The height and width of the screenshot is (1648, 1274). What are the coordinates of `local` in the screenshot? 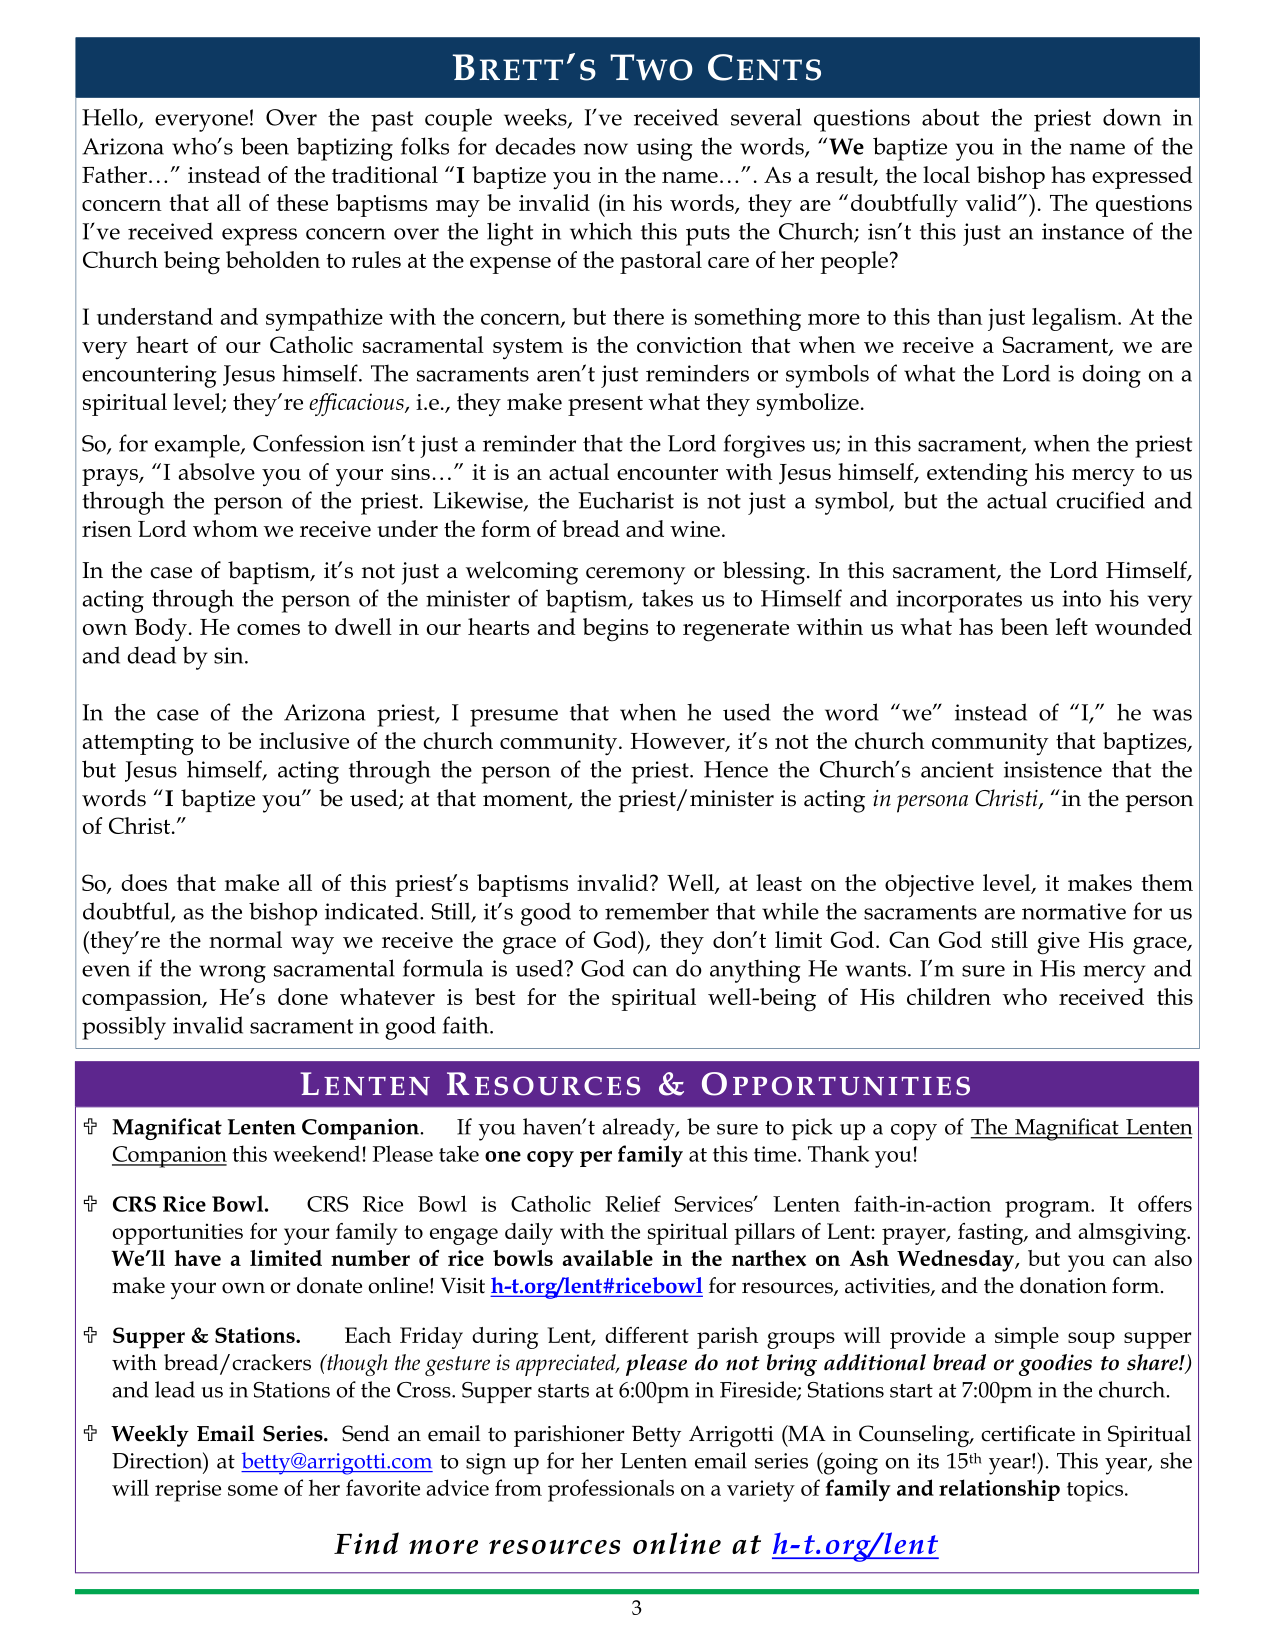 It's located at (946, 174).
